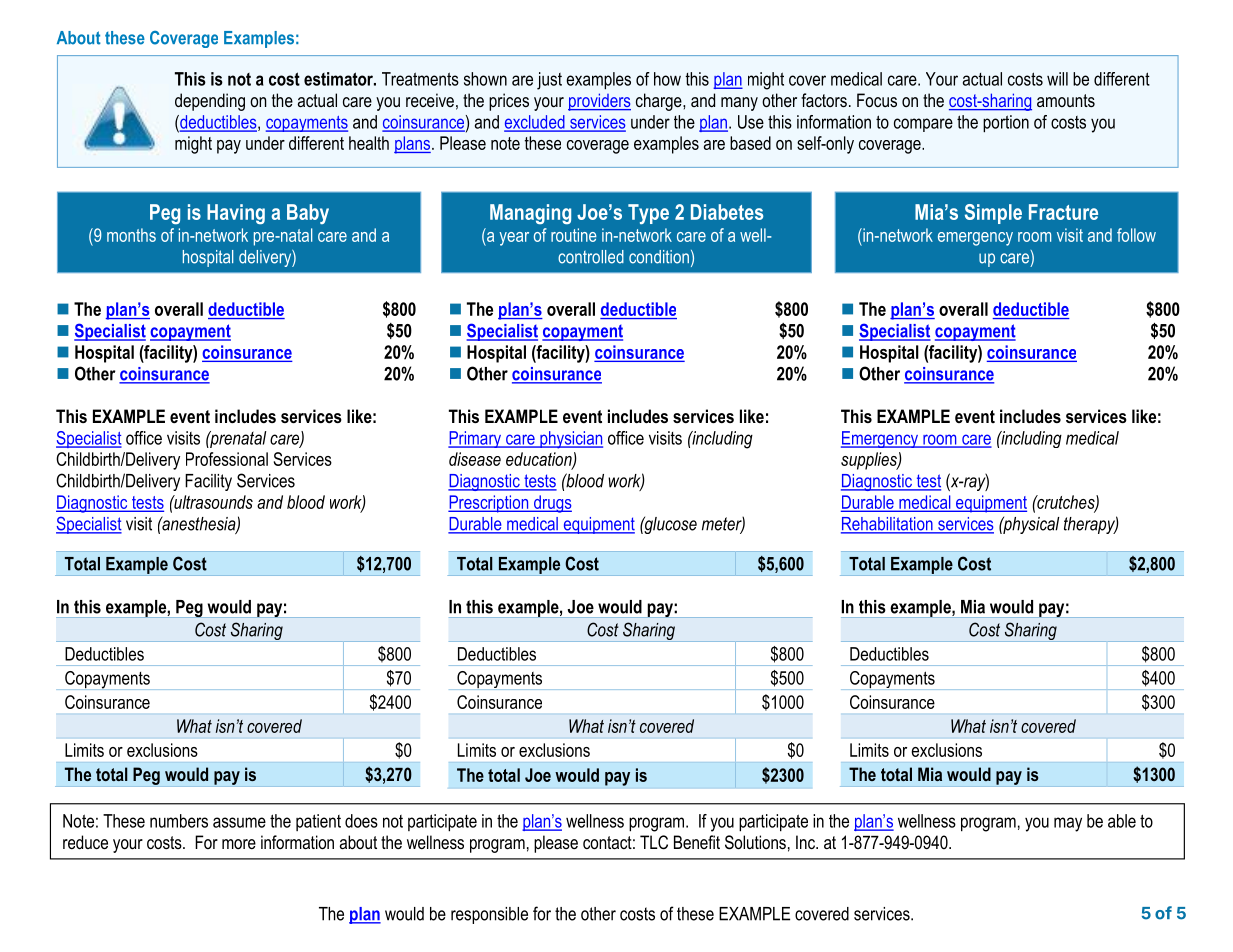  Describe the element at coordinates (239, 844) in the screenshot. I see `more` at that location.
